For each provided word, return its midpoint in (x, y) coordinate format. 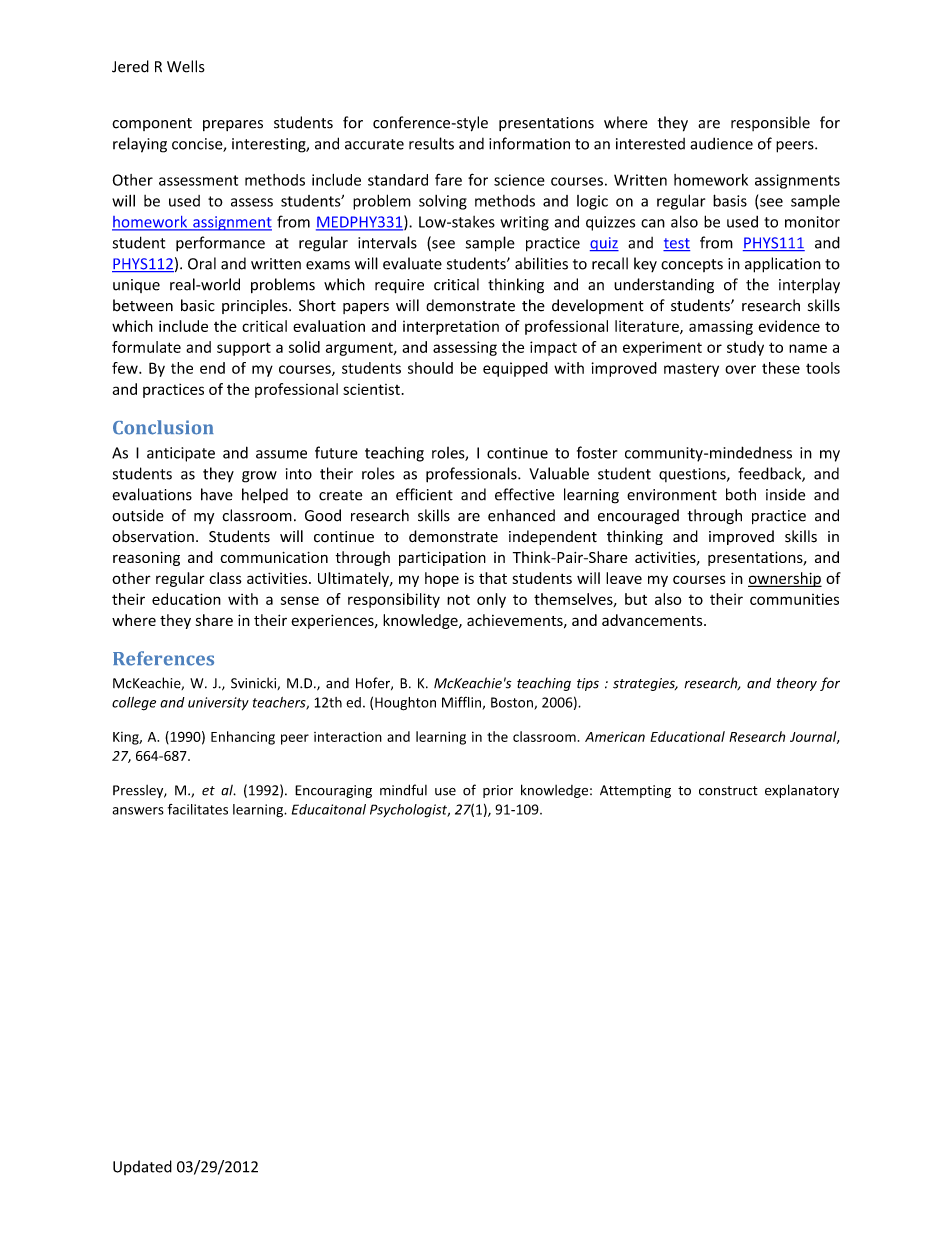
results (431, 143)
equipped (515, 369)
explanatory (802, 791)
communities (794, 599)
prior (498, 791)
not (458, 600)
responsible (770, 123)
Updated (142, 1167)
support (244, 349)
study (745, 348)
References (163, 658)
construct (728, 791)
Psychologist (410, 811)
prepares (233, 125)
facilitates (198, 809)
